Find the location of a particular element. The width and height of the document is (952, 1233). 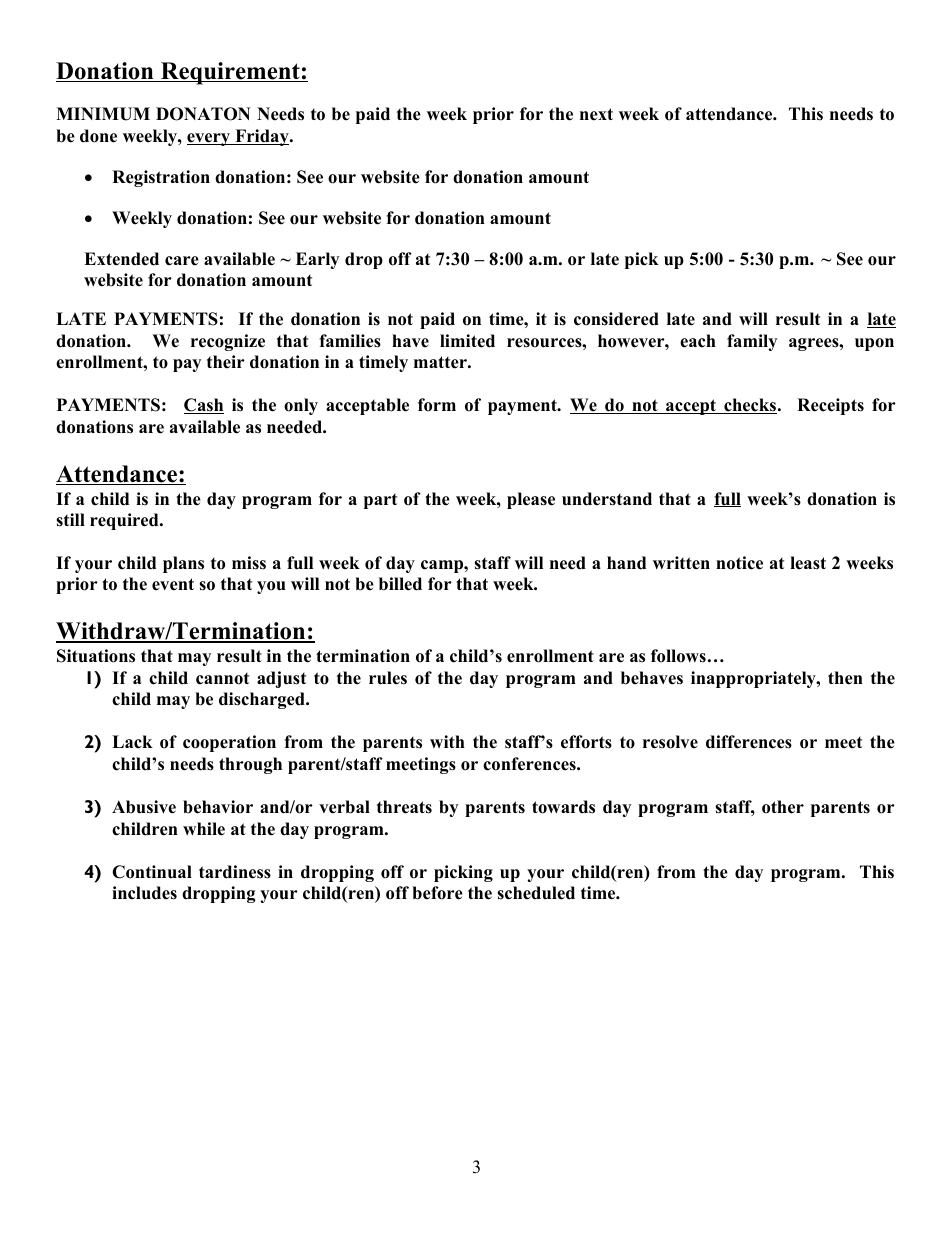

MINIMUM is located at coordinates (103, 114).
